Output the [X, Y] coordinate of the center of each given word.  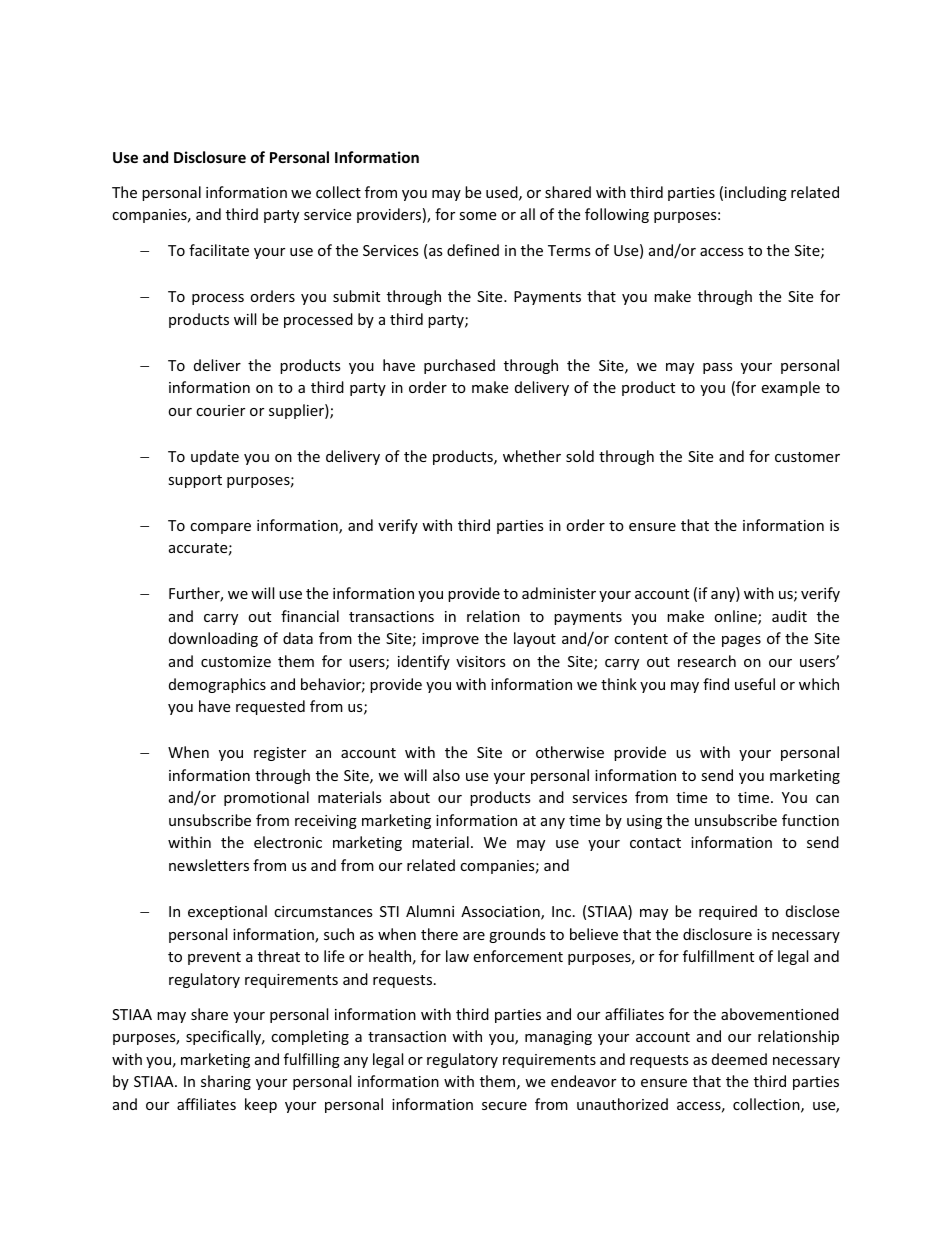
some [477, 216]
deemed [739, 1059]
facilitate [219, 250]
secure [504, 1106]
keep [261, 1105]
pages [741, 641]
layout [535, 639]
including [756, 193]
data [298, 638]
